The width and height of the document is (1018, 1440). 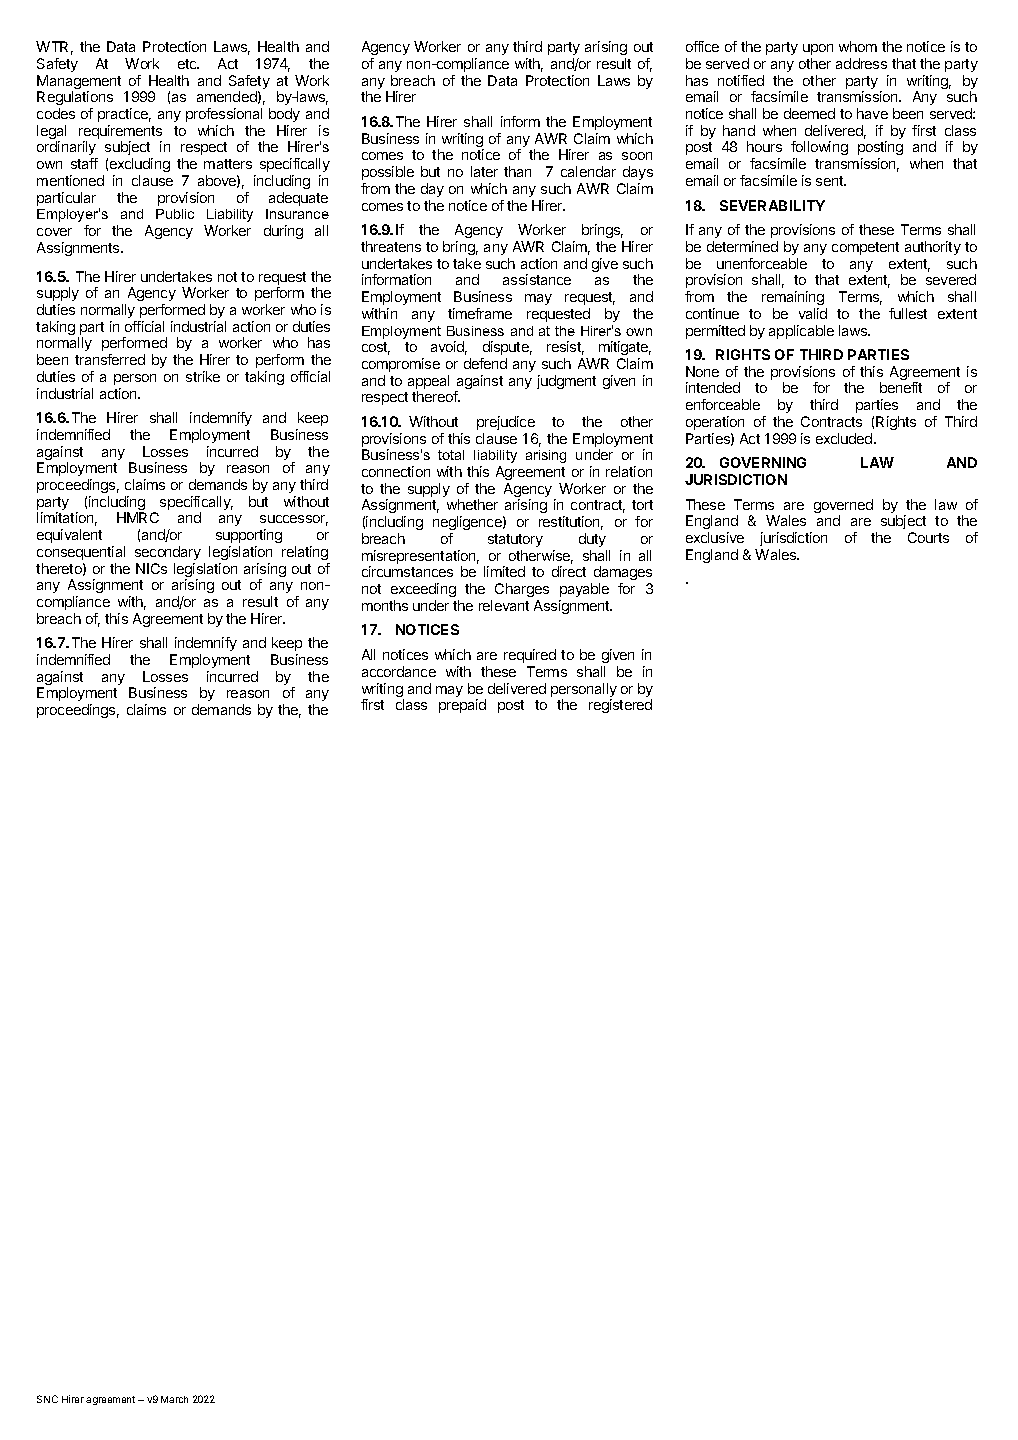 What do you see at coordinates (517, 171) in the document?
I see `than` at bounding box center [517, 171].
